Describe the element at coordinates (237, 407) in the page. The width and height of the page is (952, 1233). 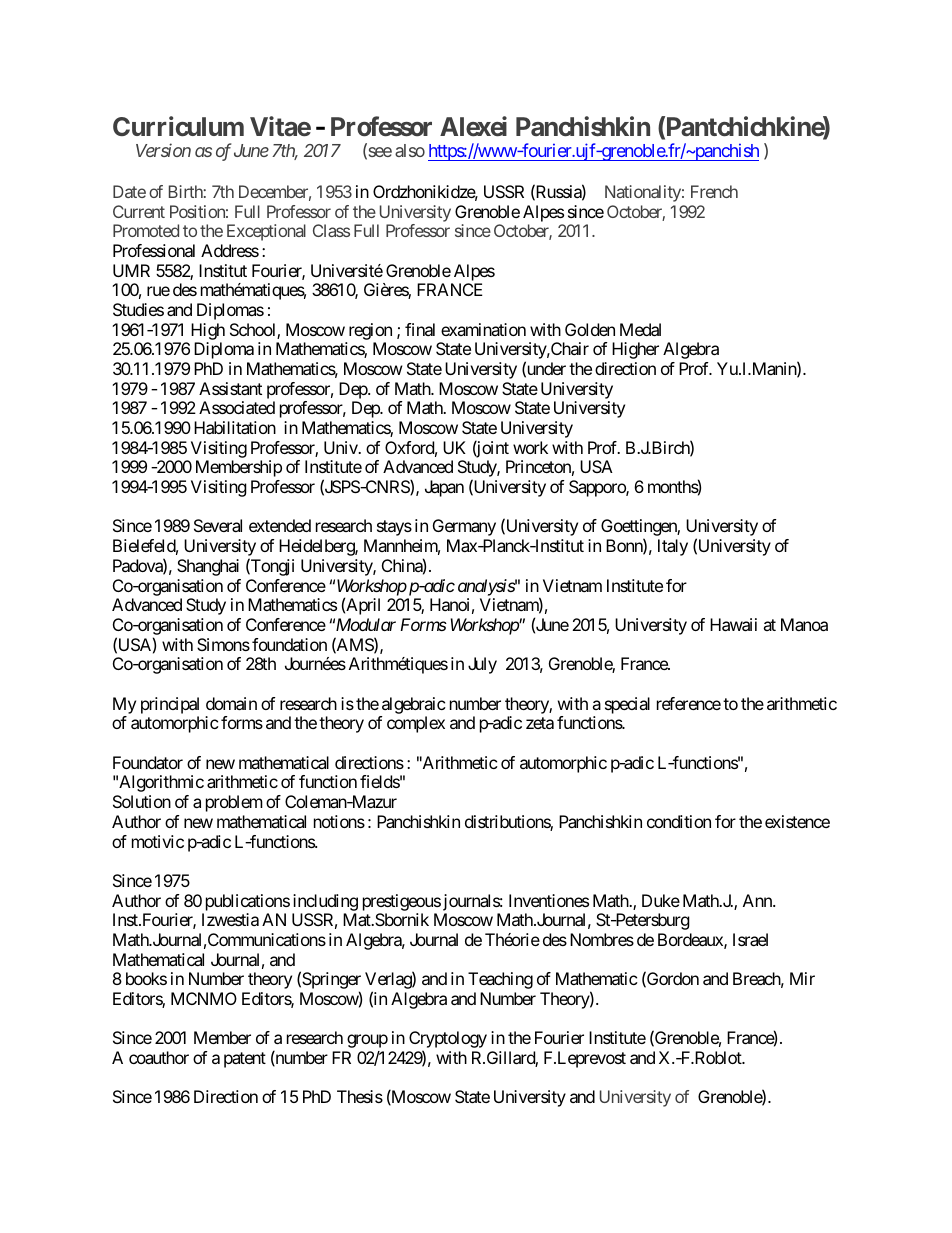
I see `Associated` at that location.
